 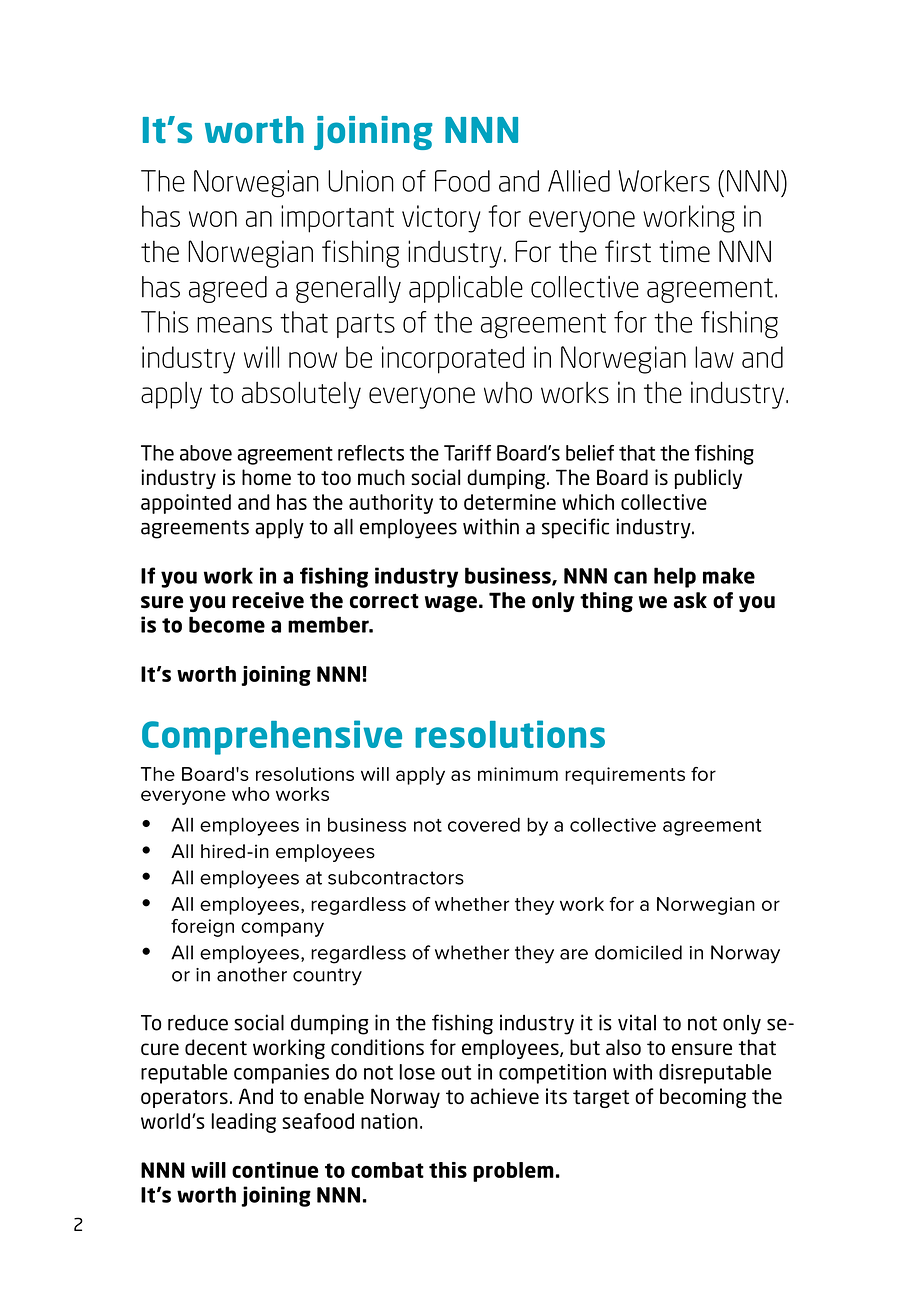 I want to click on problem, so click(x=513, y=1172).
